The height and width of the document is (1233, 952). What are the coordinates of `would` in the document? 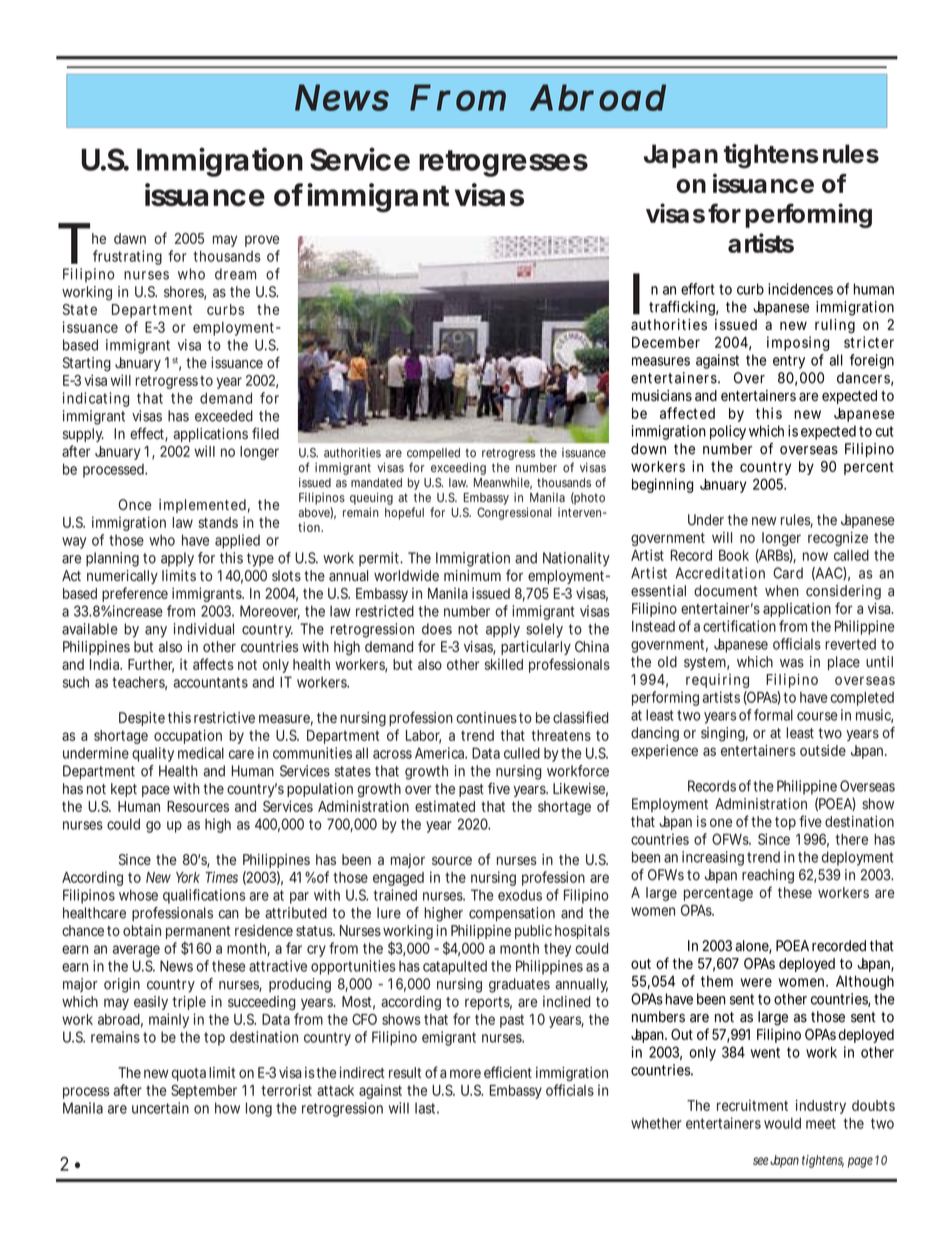 It's located at (782, 1123).
